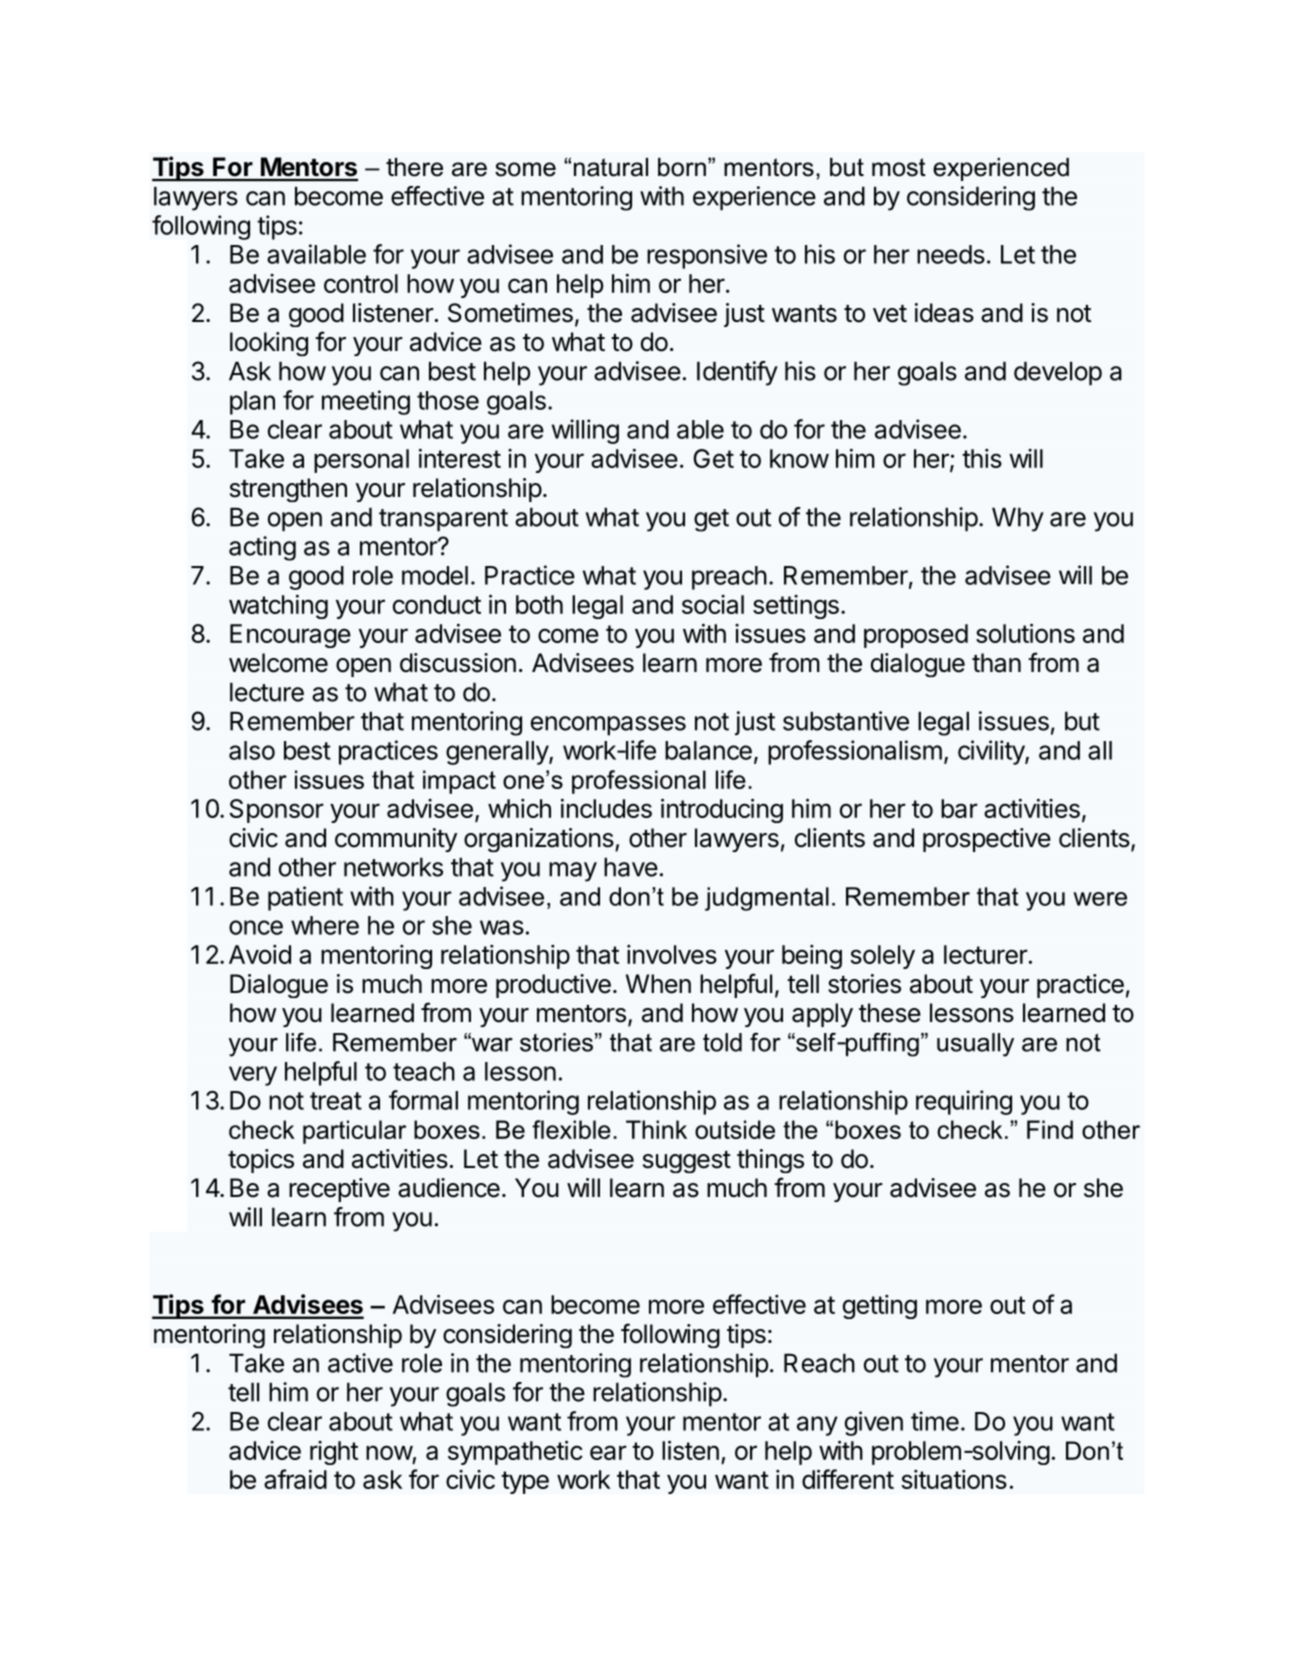 The height and width of the document is (1674, 1293). Describe the element at coordinates (682, 167) in the document. I see `born` at that location.
